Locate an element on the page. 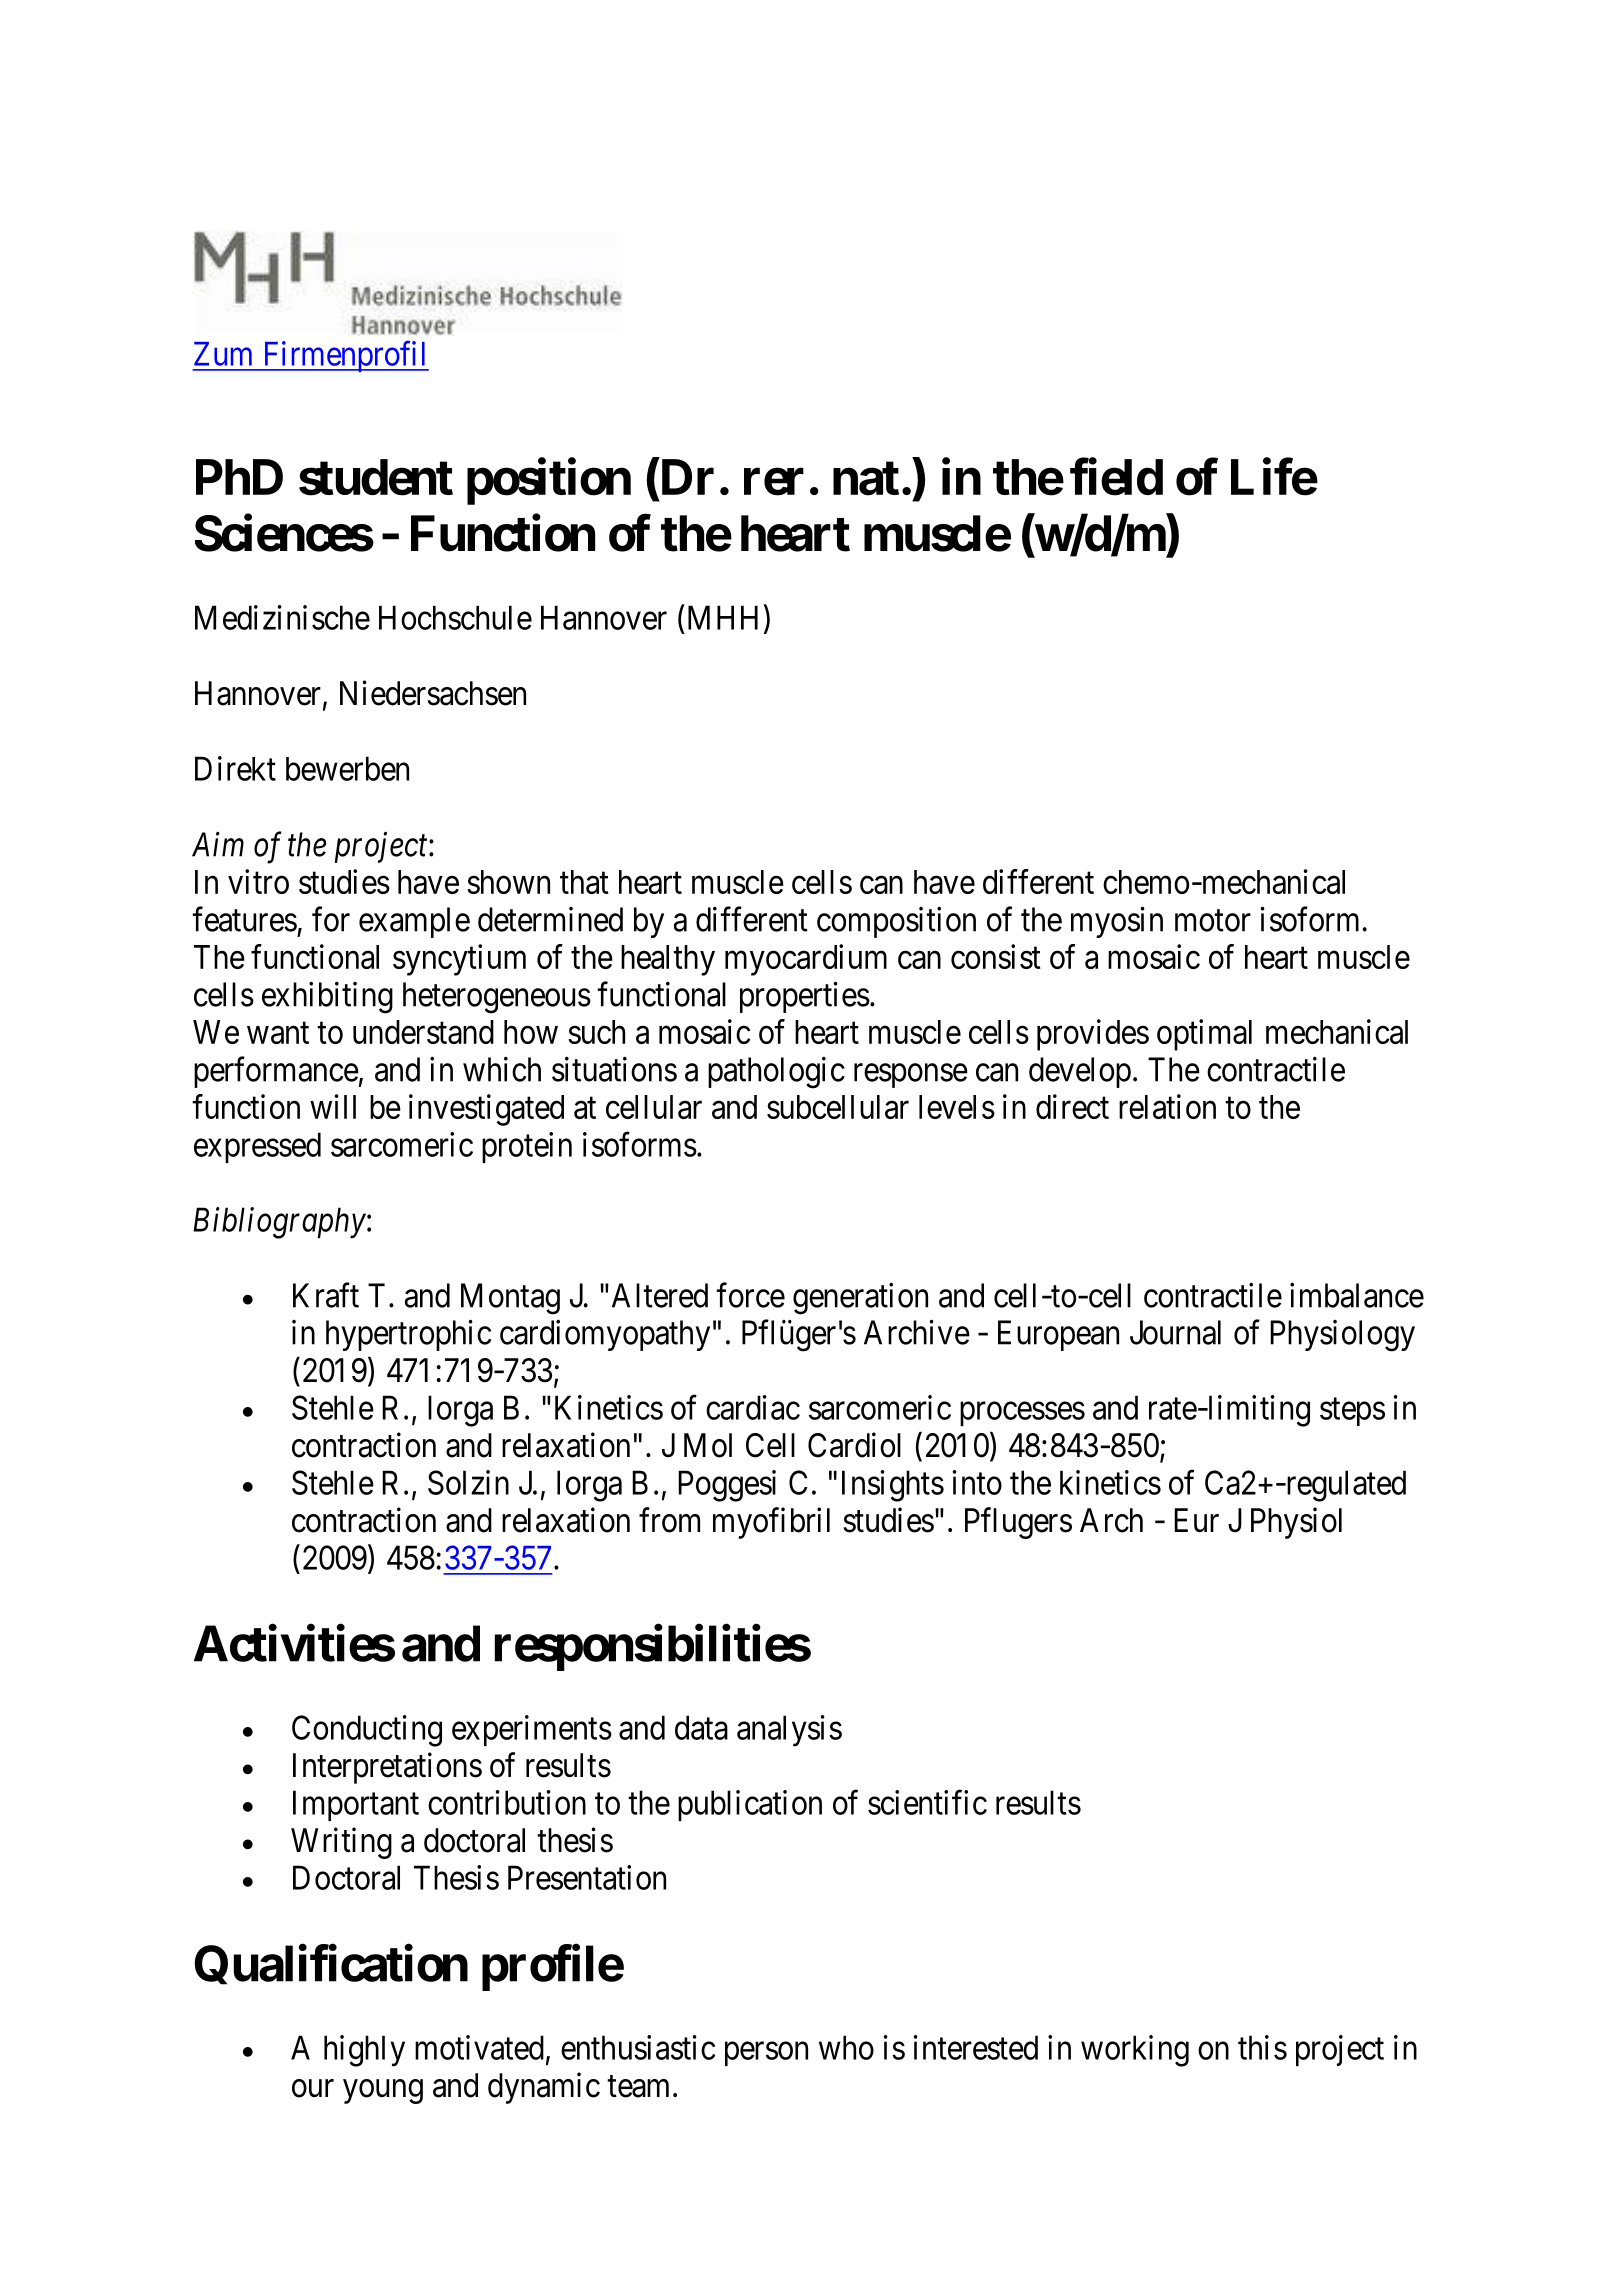 This document has height=2289, width=1619. rer is located at coordinates (774, 482).
